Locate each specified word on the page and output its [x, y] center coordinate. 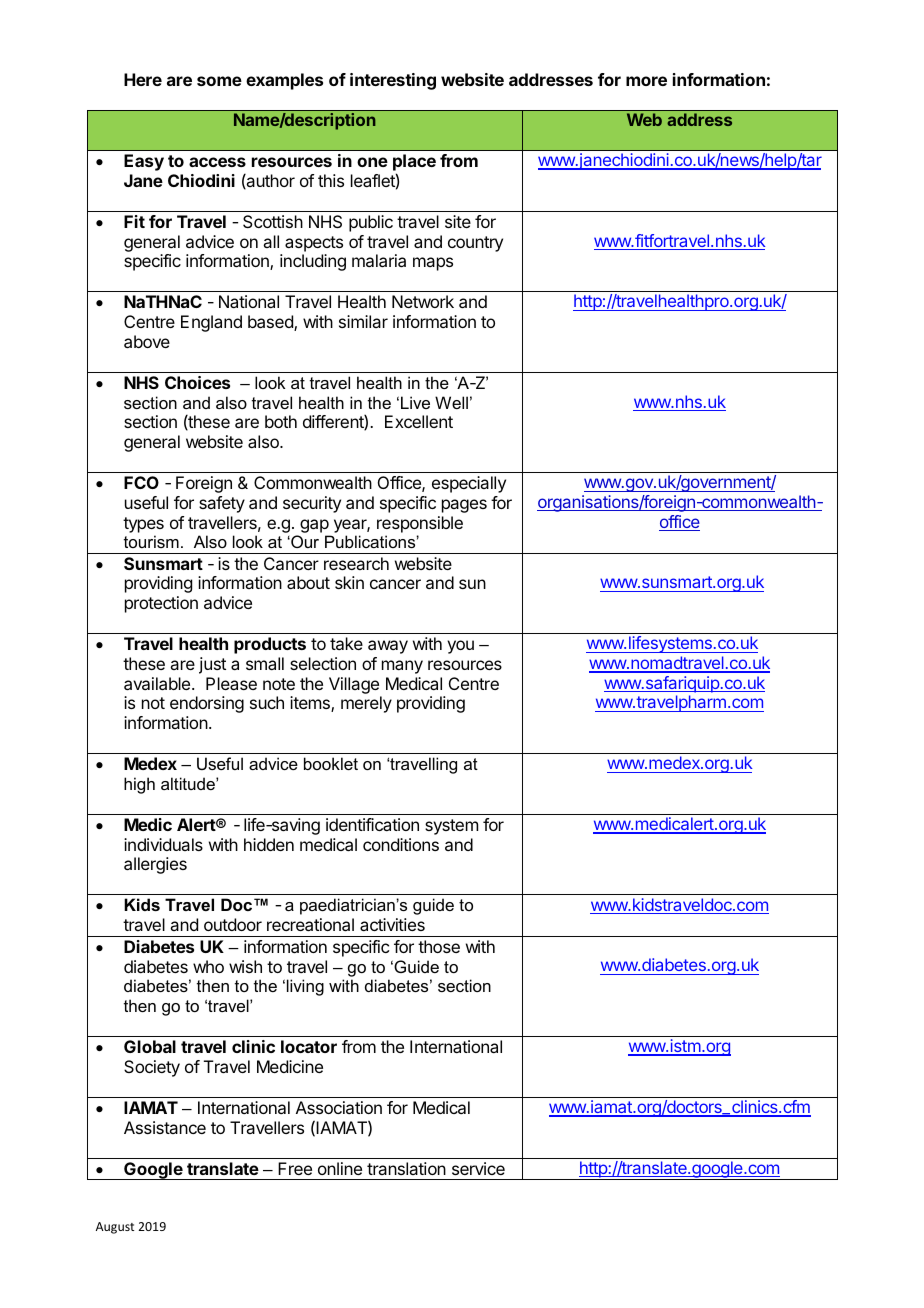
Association [339, 1107]
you [460, 647]
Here [143, 79]
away [388, 647]
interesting [393, 81]
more [646, 81]
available [158, 683]
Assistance [165, 1127]
